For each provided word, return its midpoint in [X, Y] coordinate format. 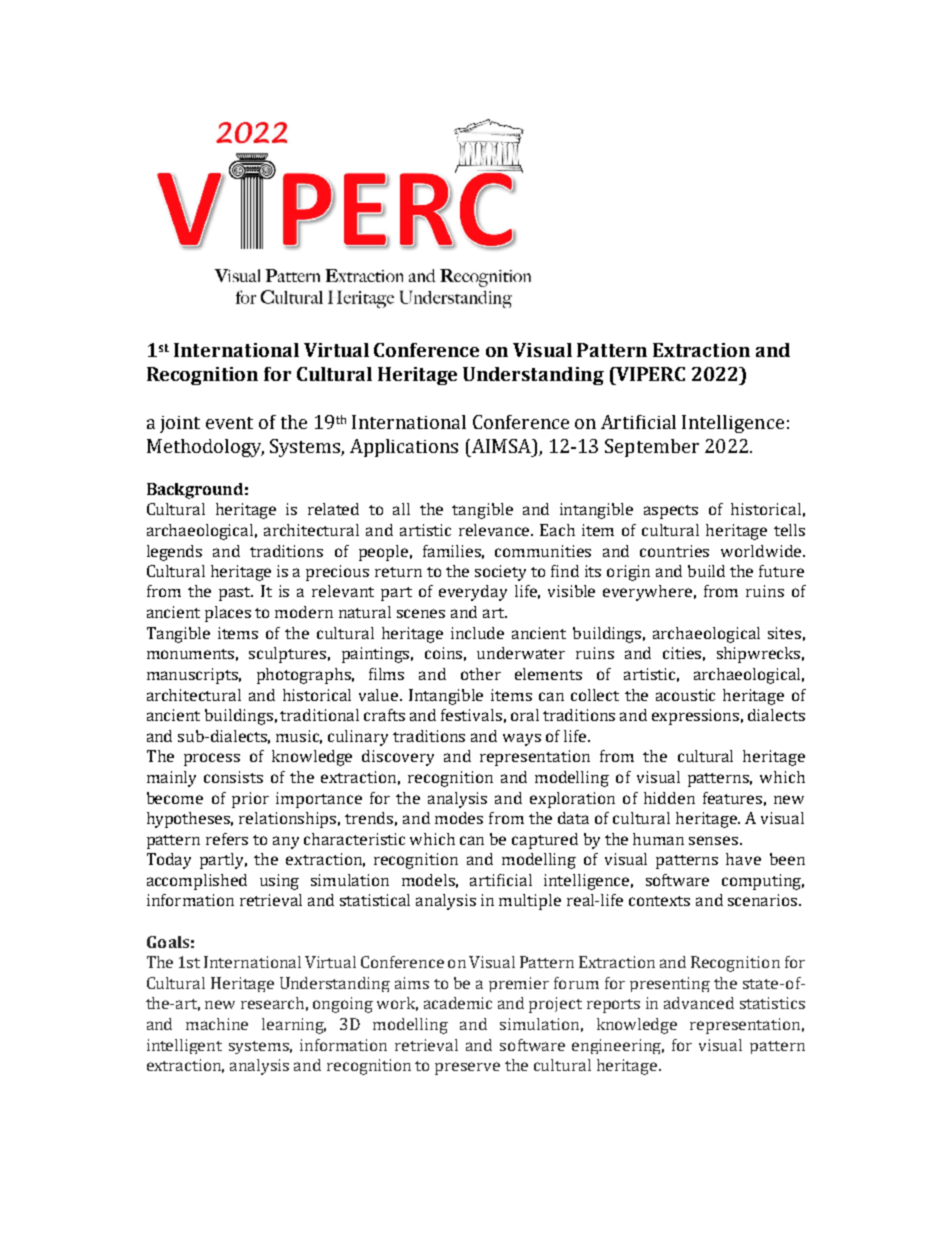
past [236, 594]
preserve [467, 1068]
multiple [530, 902]
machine [217, 1024]
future [781, 571]
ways [522, 739]
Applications [404, 448]
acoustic [685, 695]
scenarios [764, 900]
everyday [473, 593]
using [279, 882]
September [652, 448]
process [212, 759]
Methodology [205, 448]
